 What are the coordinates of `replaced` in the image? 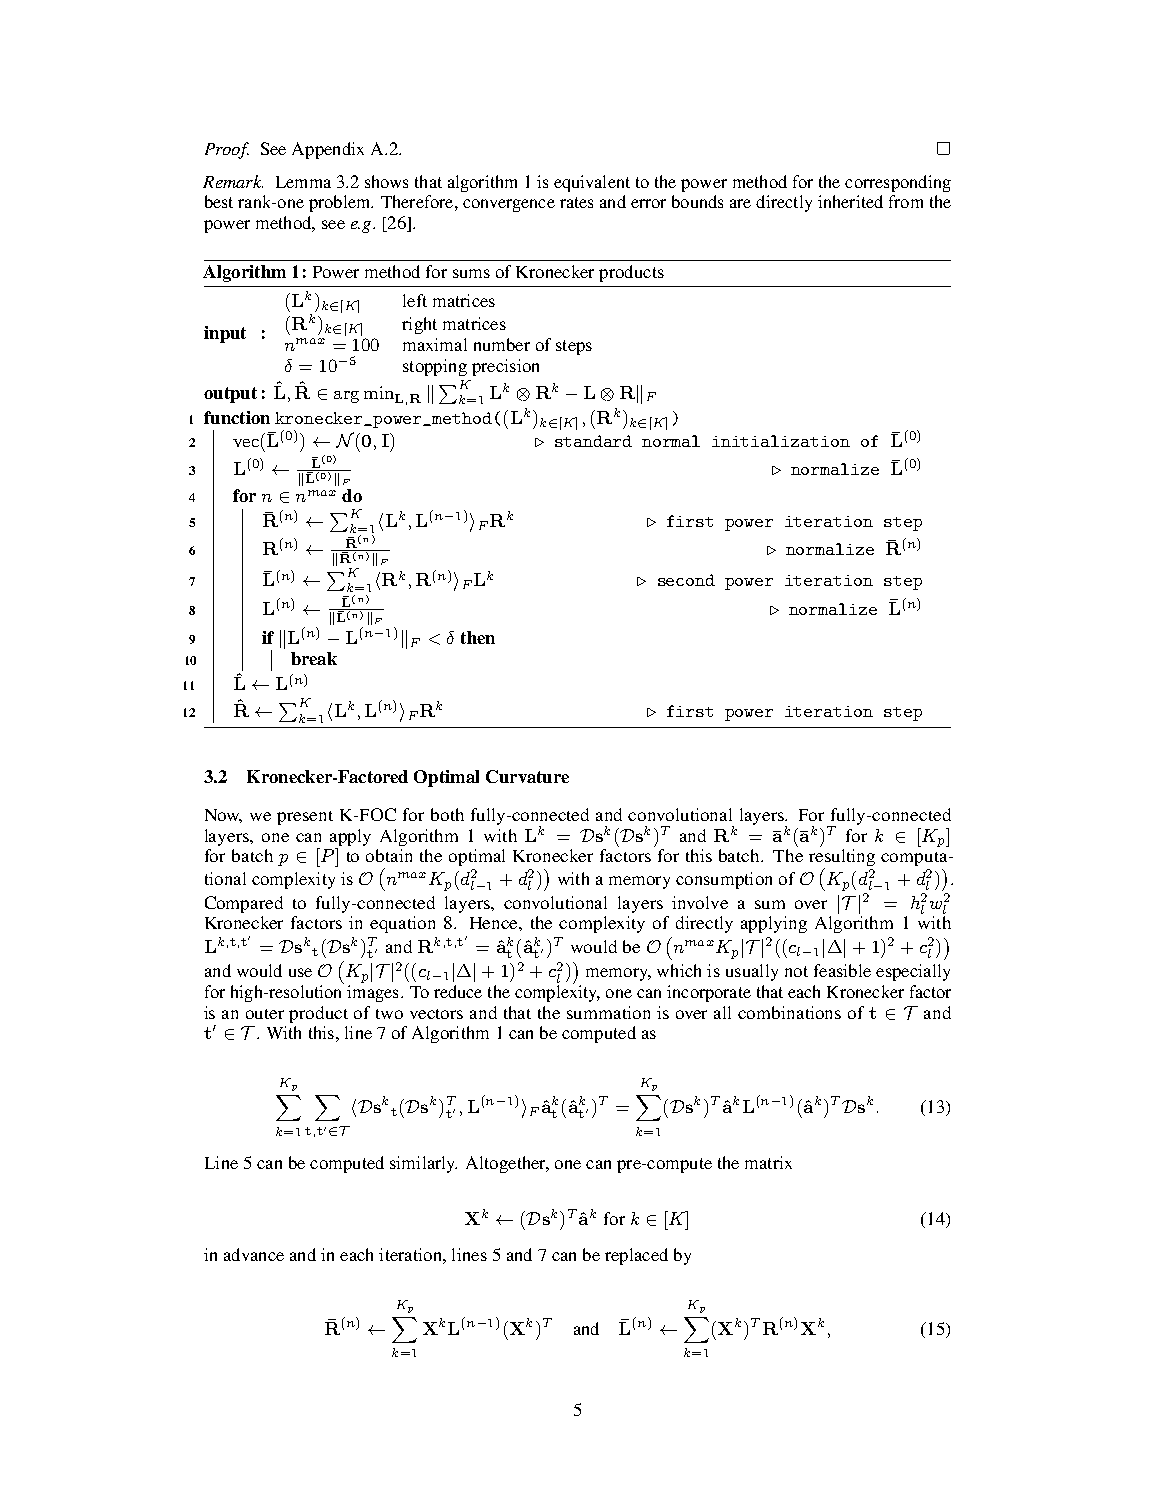 It's located at (636, 1256).
